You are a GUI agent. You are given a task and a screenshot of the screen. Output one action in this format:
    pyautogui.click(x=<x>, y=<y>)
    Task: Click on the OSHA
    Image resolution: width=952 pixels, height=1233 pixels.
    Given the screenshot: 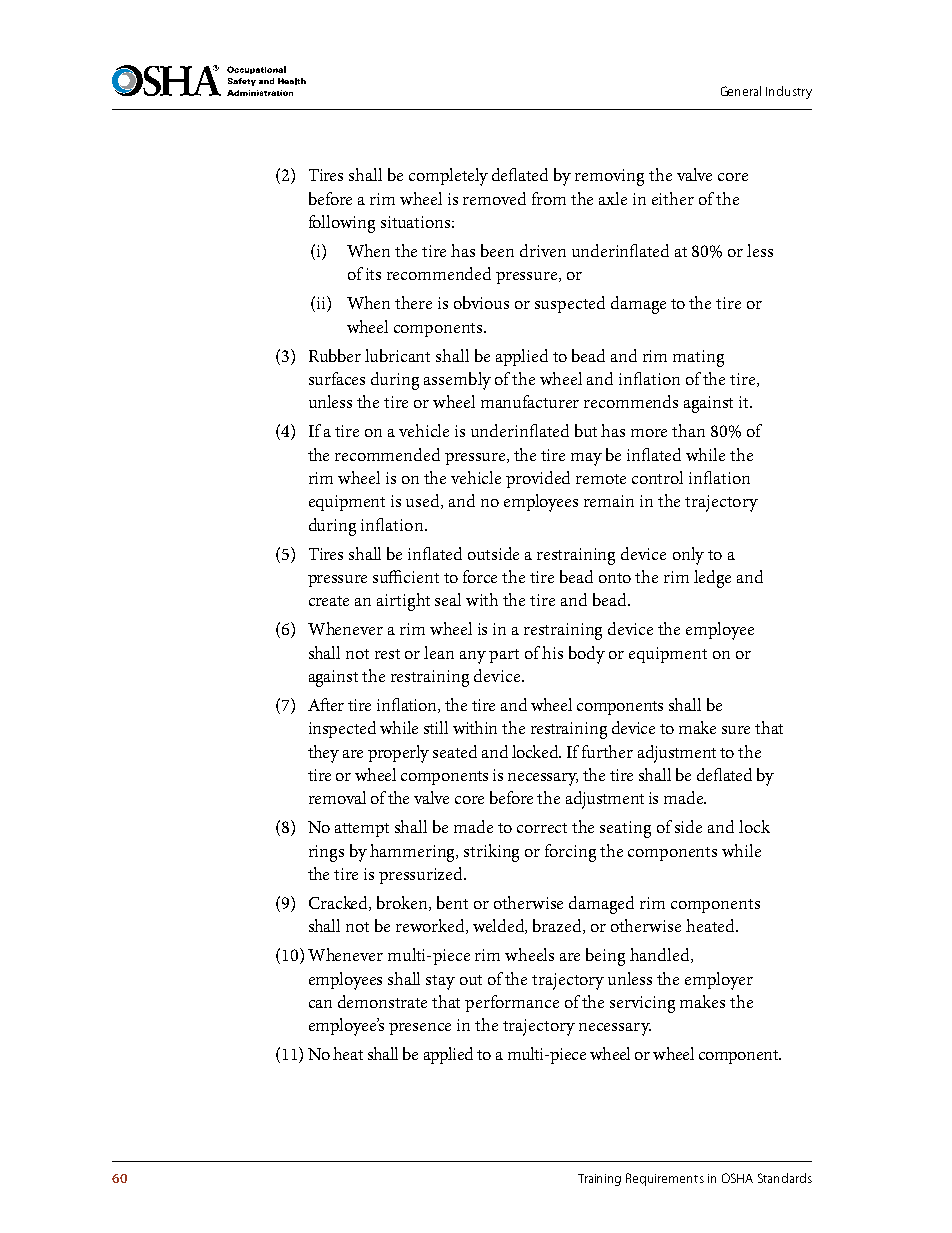 What is the action you would take?
    pyautogui.click(x=737, y=1178)
